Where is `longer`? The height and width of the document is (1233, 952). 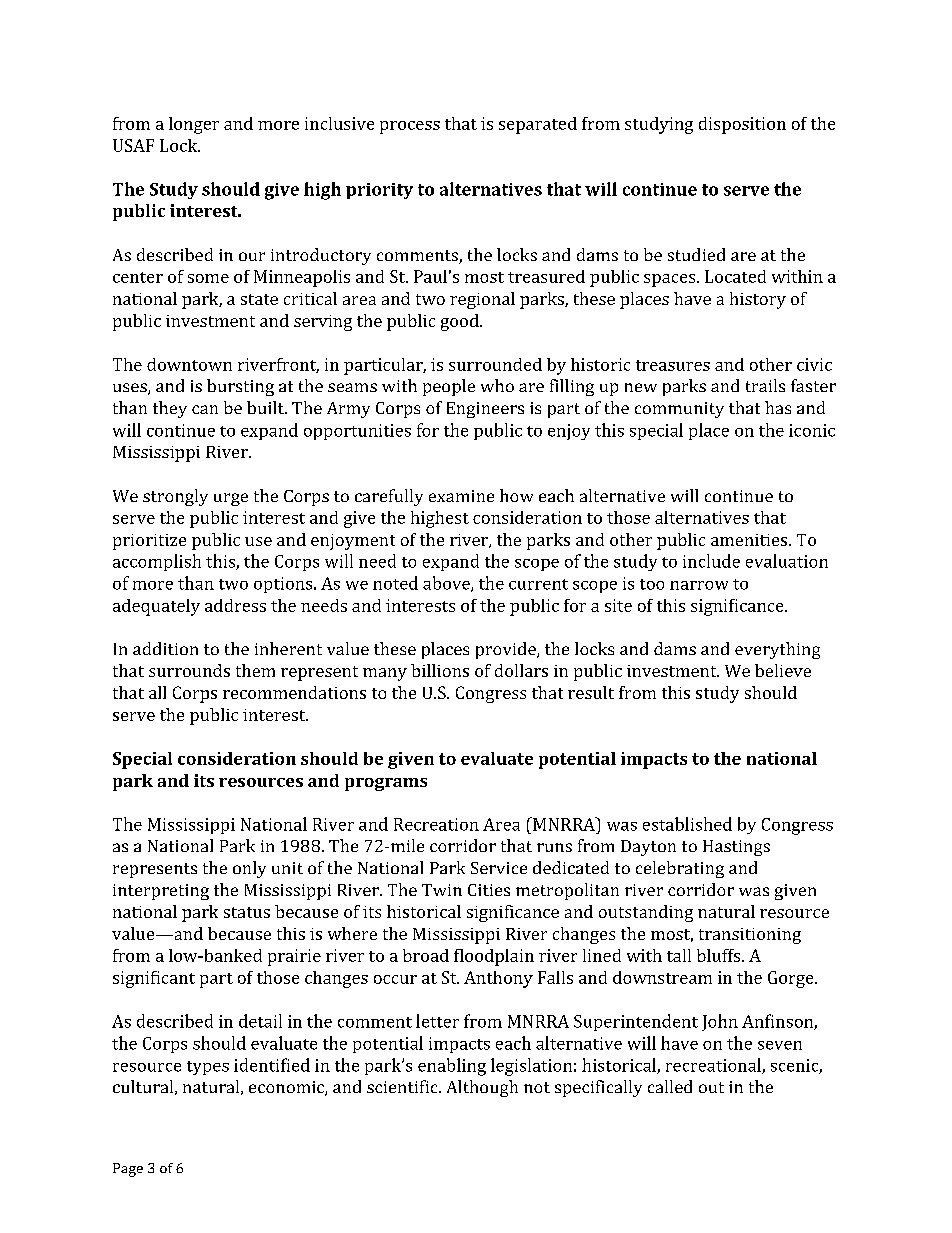
longer is located at coordinates (194, 125).
